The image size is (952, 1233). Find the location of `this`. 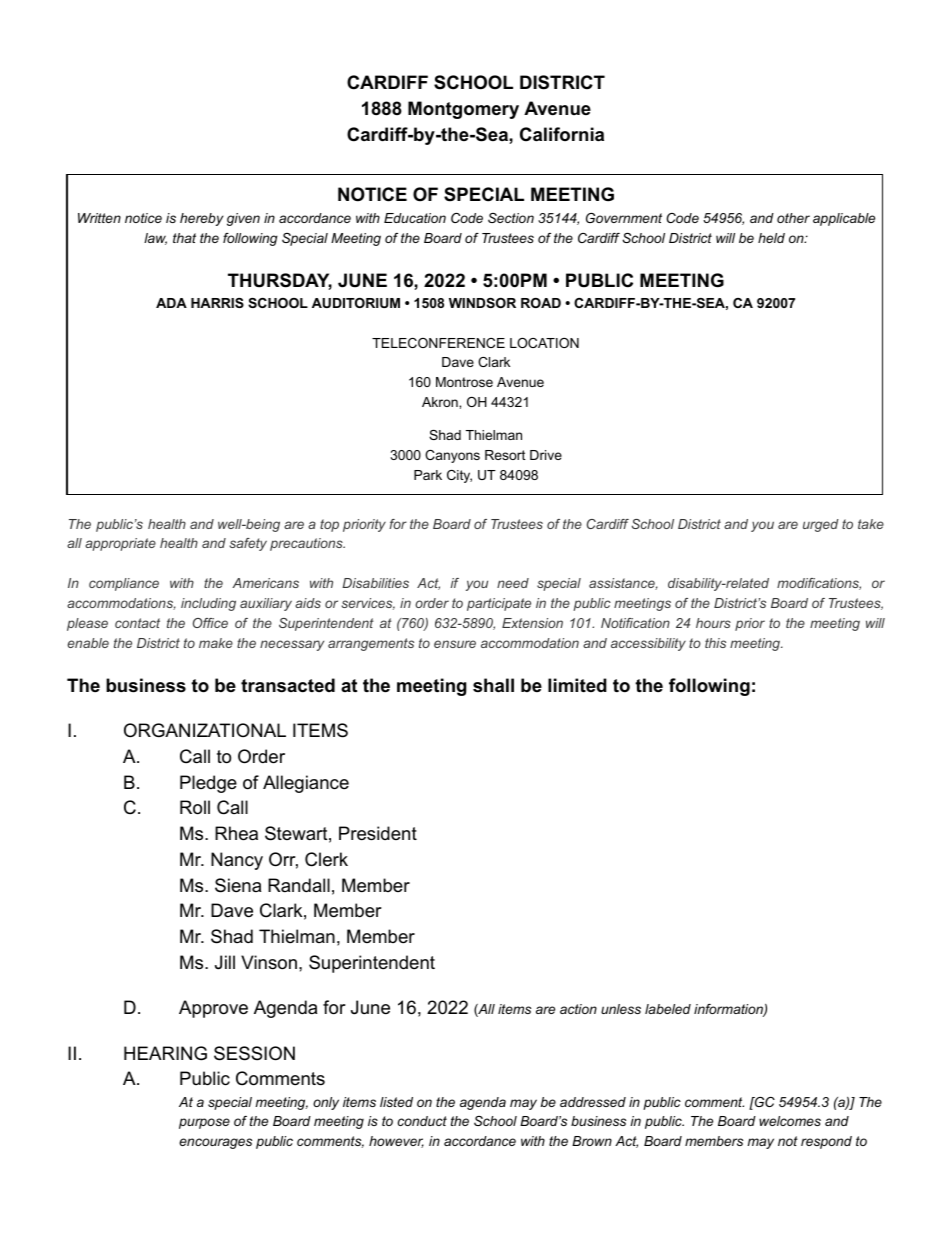

this is located at coordinates (715, 643).
